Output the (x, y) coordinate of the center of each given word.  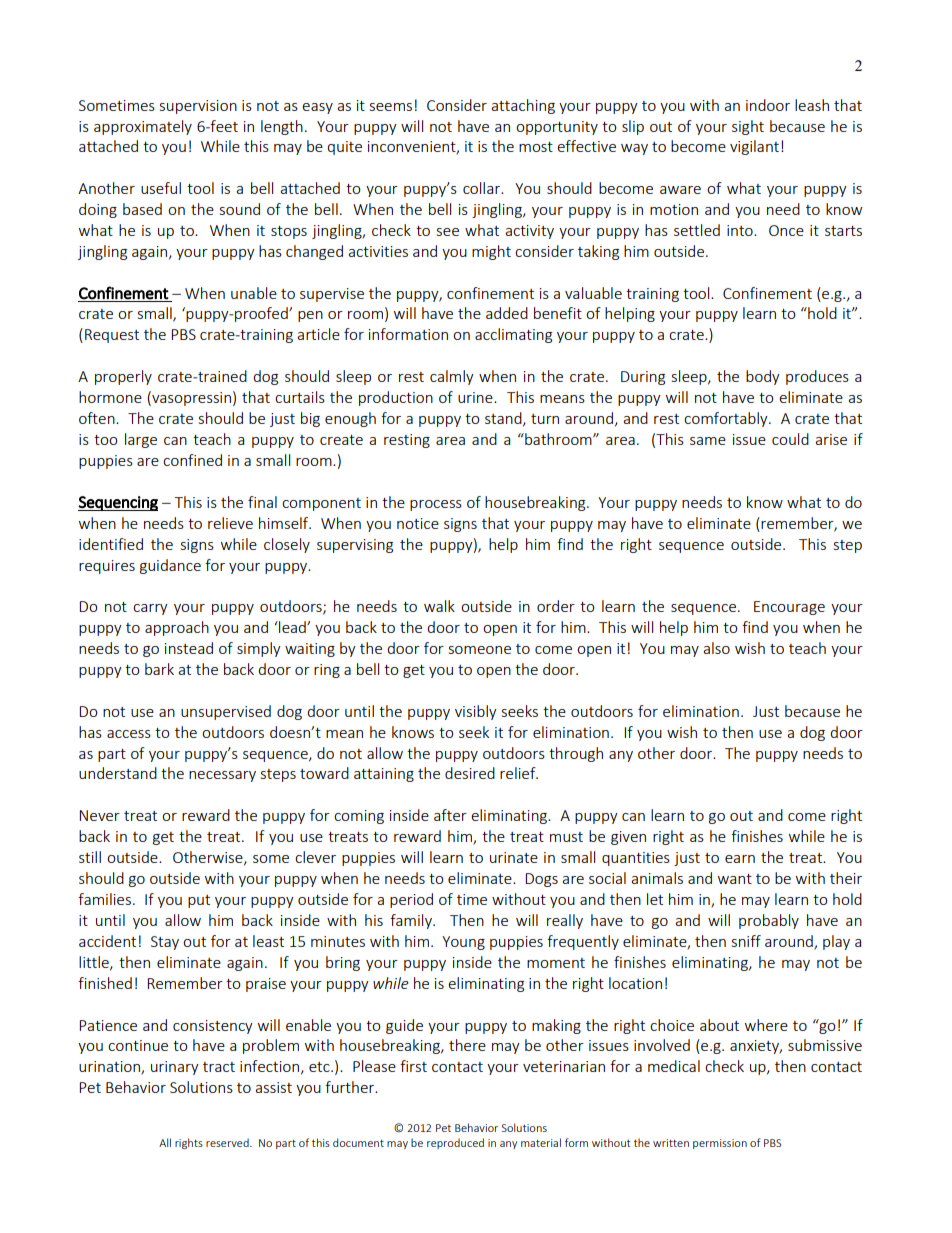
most (536, 147)
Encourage (789, 608)
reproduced (455, 1143)
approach (177, 628)
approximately (143, 127)
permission (720, 1144)
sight (748, 127)
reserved (228, 1142)
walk (439, 606)
